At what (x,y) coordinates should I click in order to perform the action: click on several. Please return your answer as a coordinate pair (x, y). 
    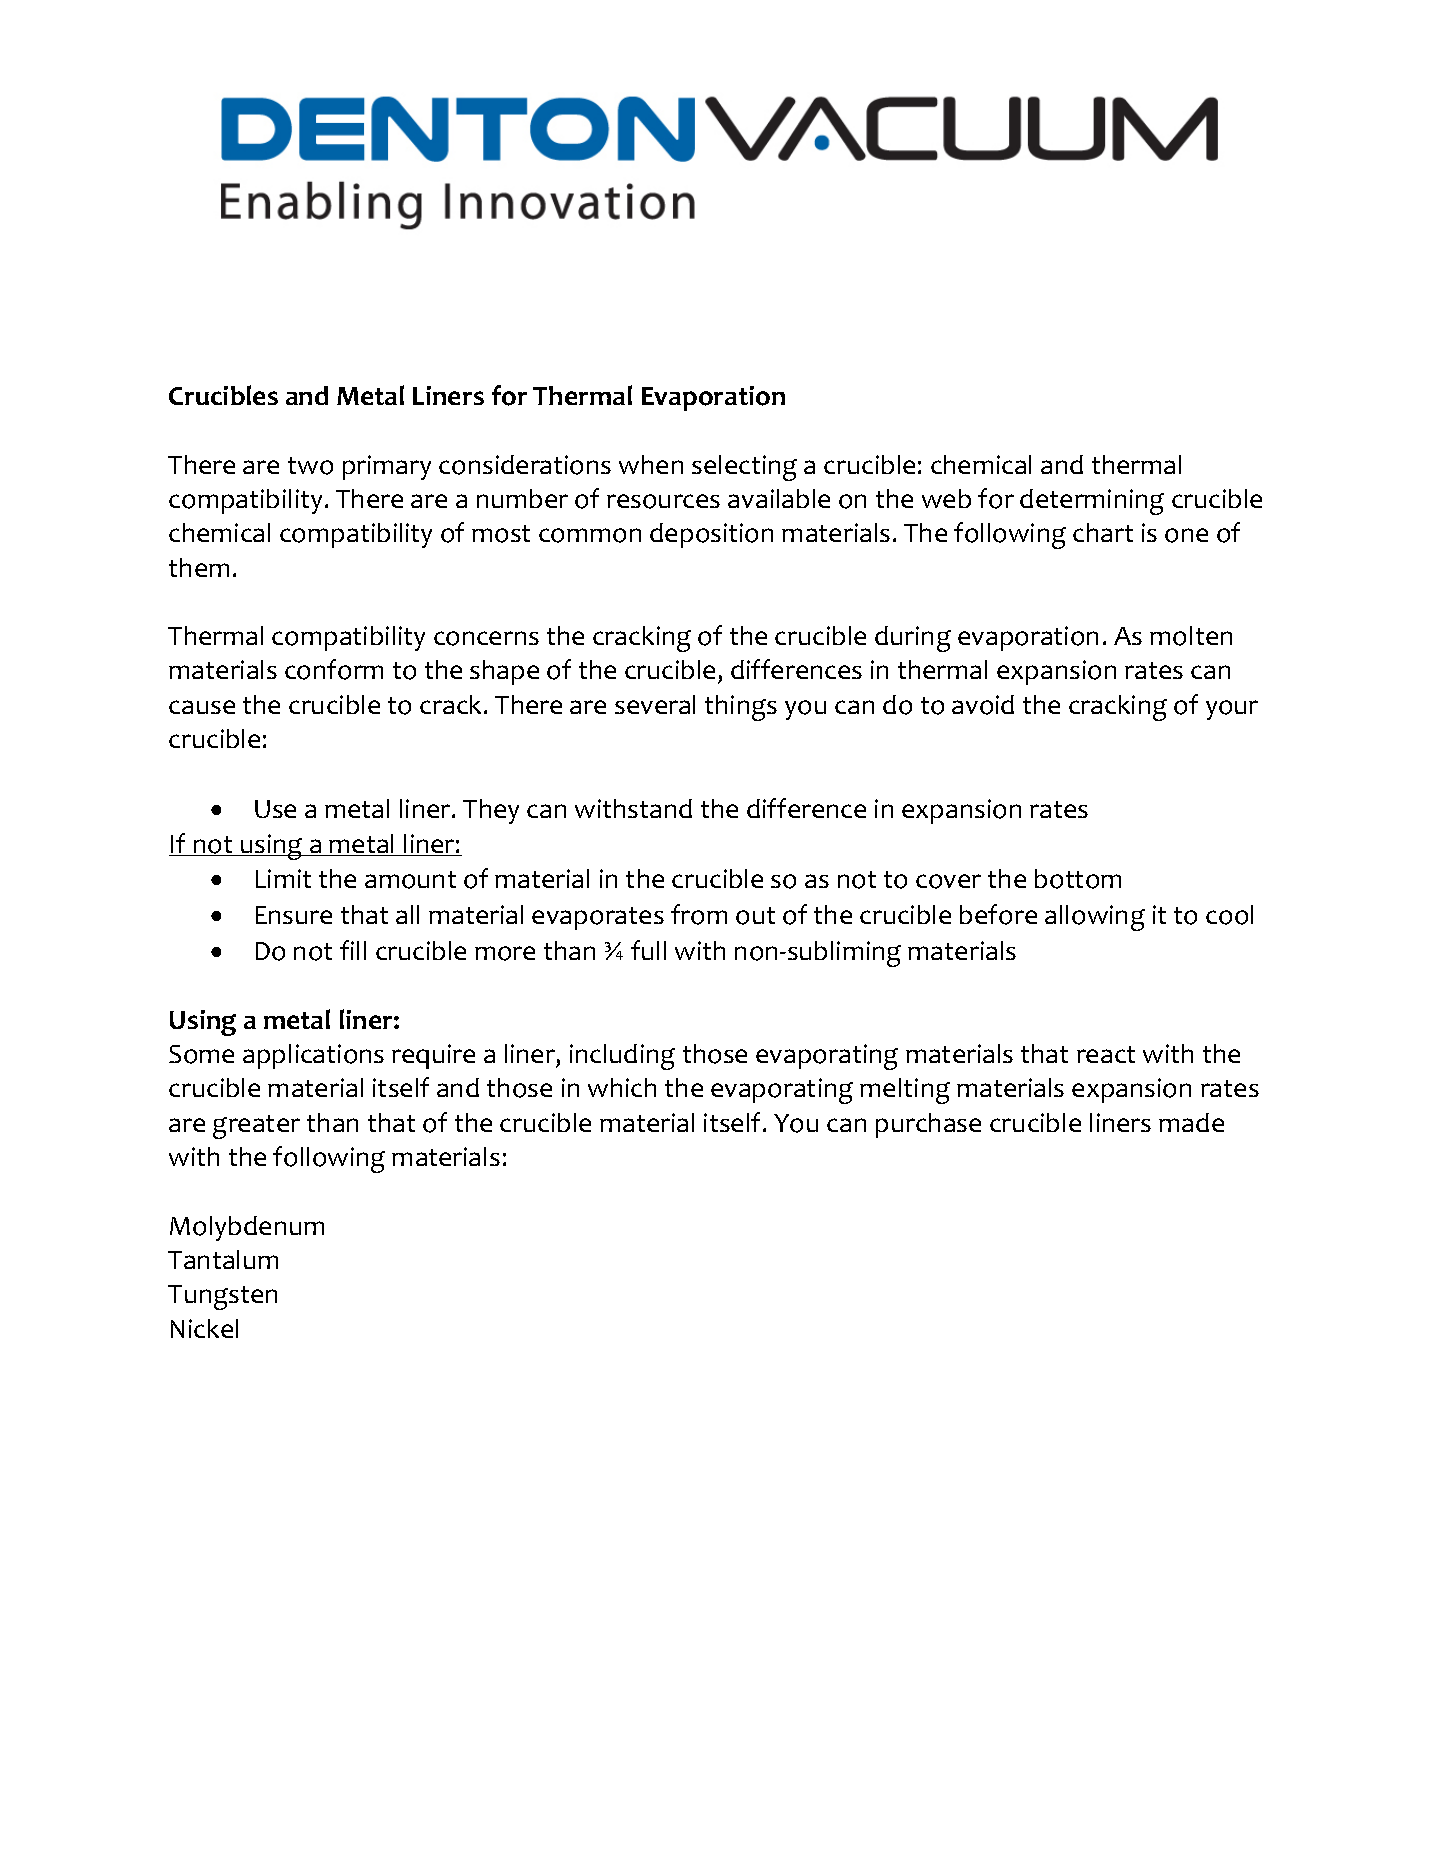
    Looking at the image, I should click on (655, 704).
